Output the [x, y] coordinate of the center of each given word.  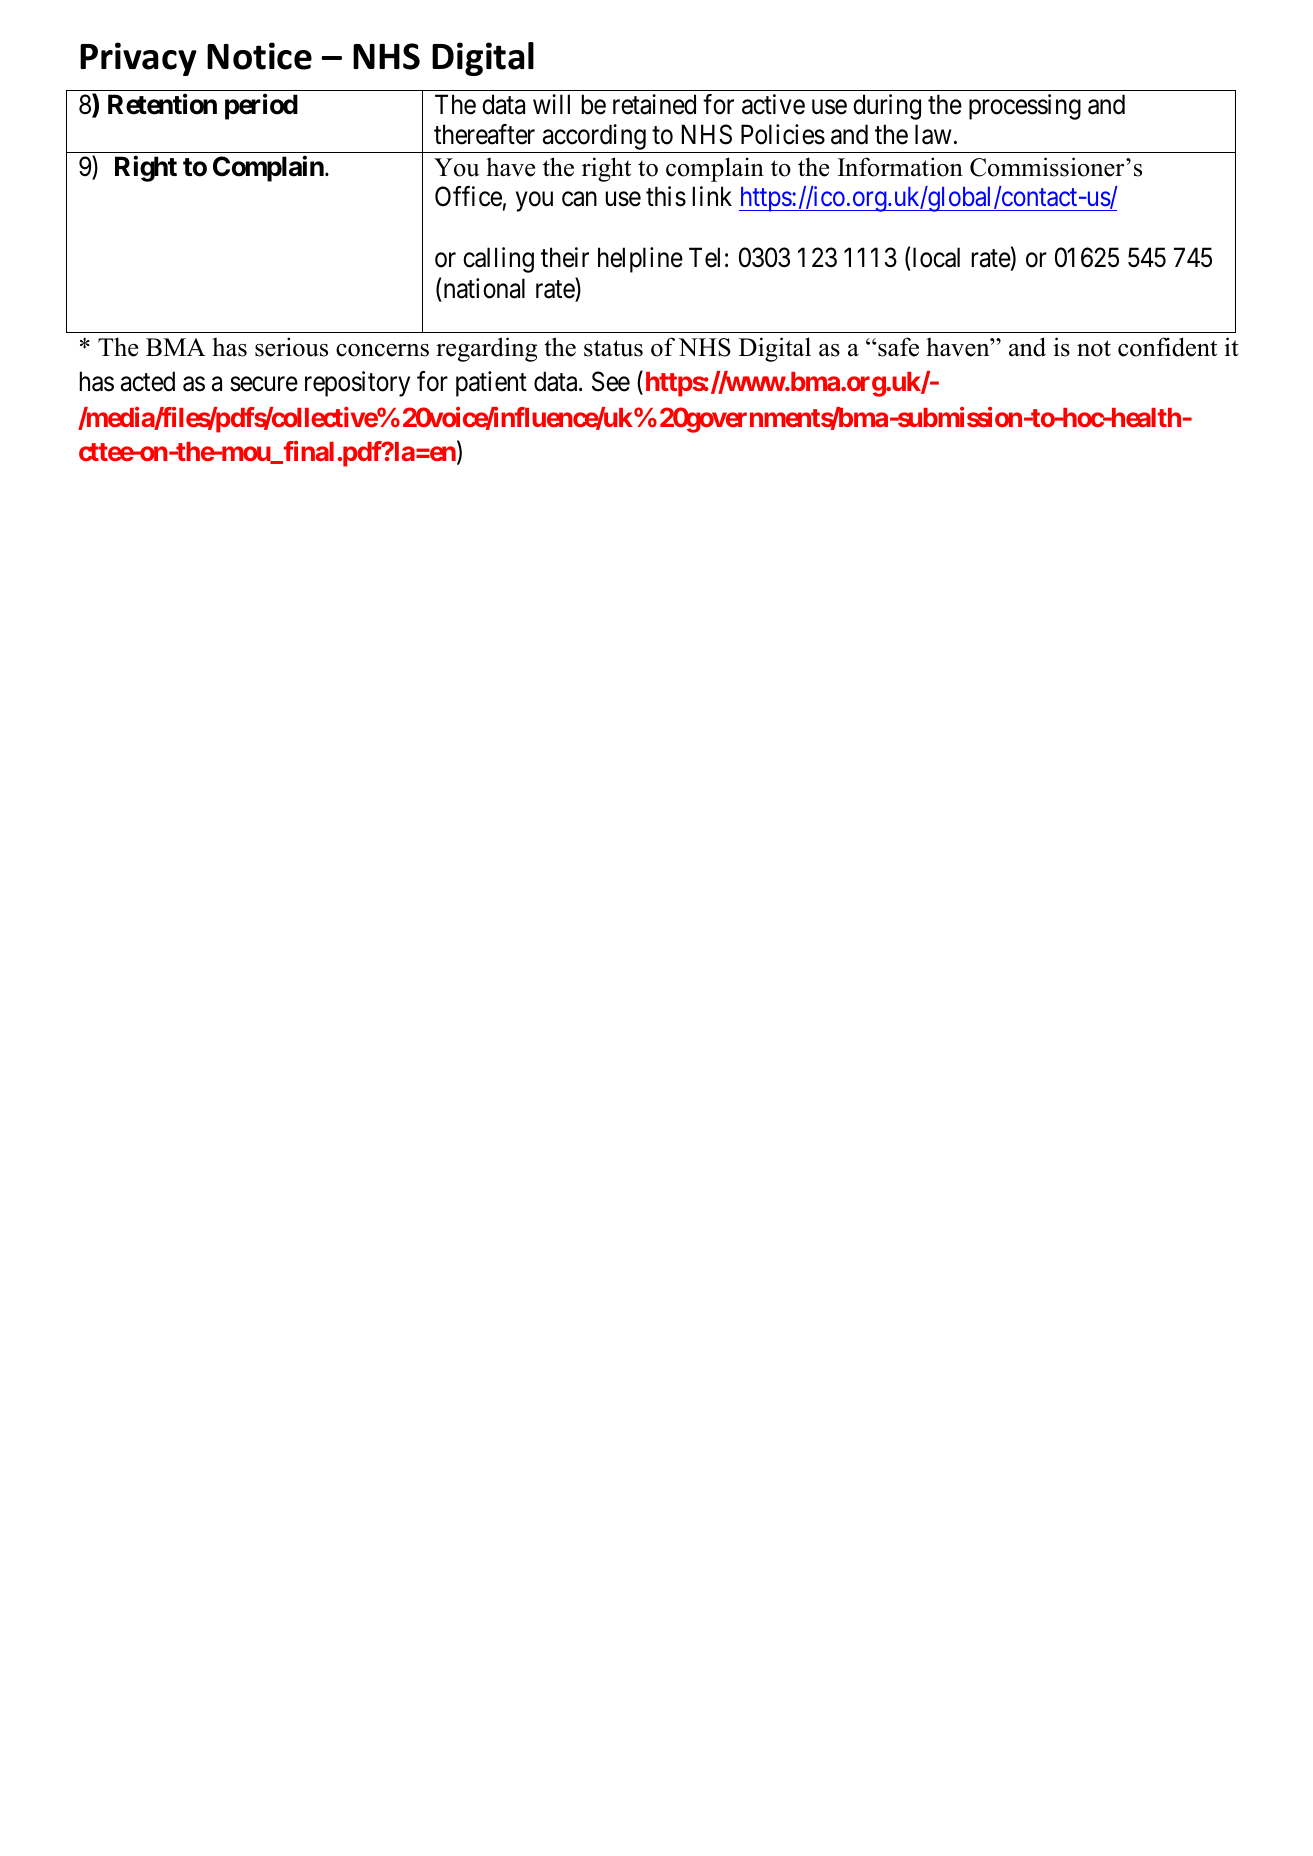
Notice [259, 56]
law [933, 134]
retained [654, 104]
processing [1025, 107]
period [261, 107]
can [579, 199]
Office [468, 196]
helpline [640, 260]
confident [1167, 347]
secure [264, 384]
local [936, 257]
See [611, 381]
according [594, 138]
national [484, 288]
